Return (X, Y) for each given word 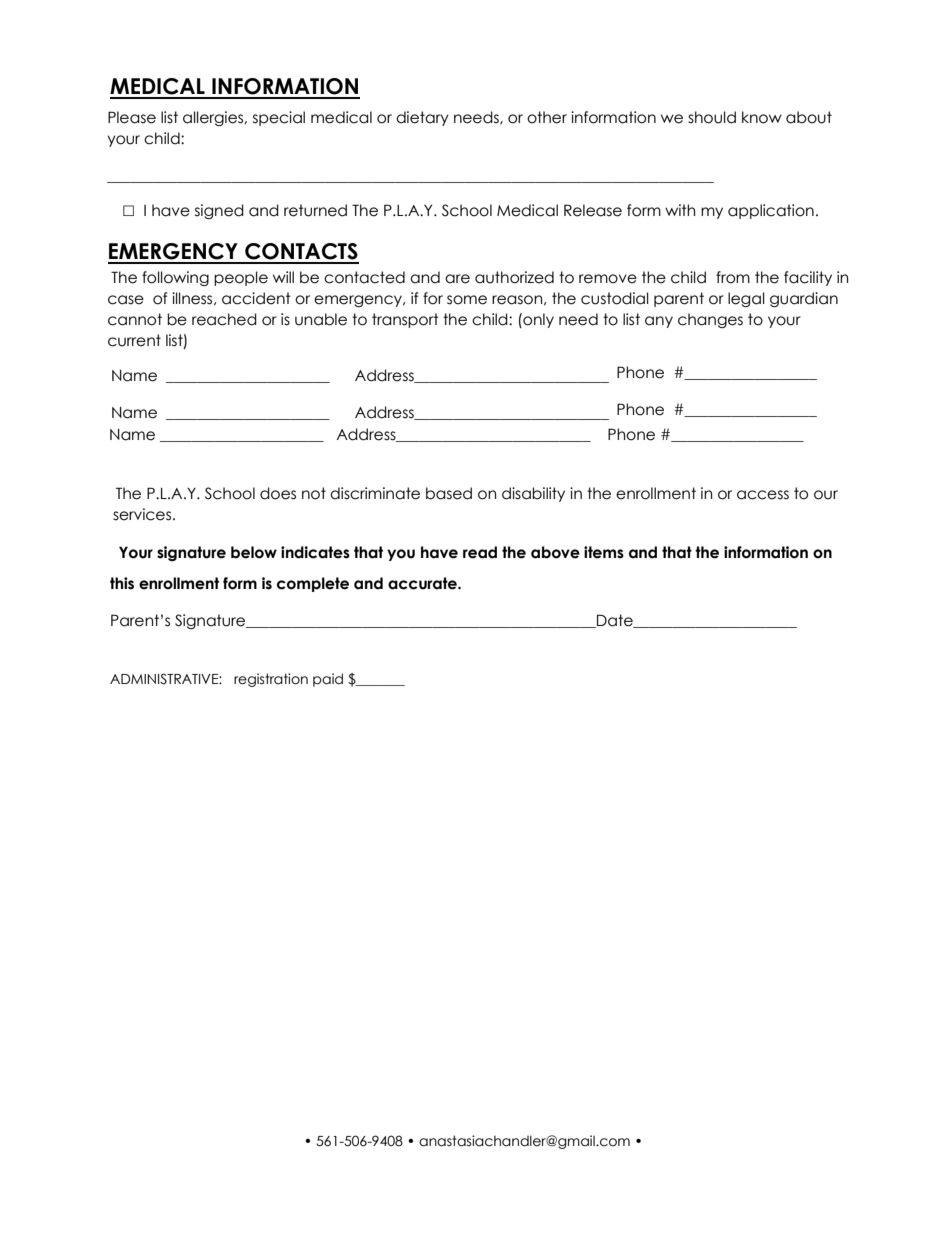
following (175, 278)
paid (328, 680)
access (763, 495)
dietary (422, 118)
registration (271, 680)
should (712, 117)
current (134, 340)
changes (710, 320)
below (254, 552)
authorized (514, 277)
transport (405, 320)
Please (132, 117)
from (733, 277)
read (480, 552)
